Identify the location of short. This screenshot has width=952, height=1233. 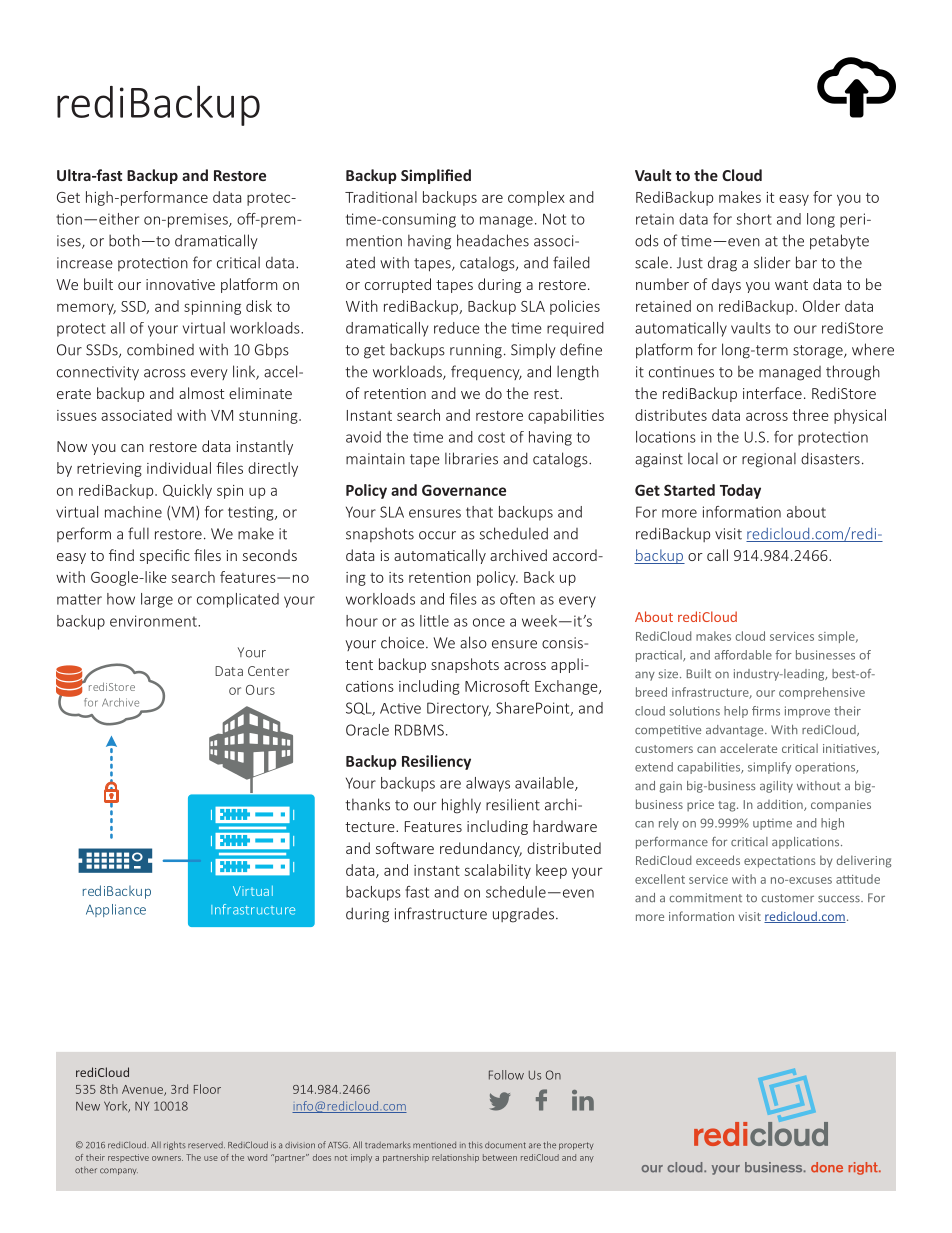
(754, 219).
